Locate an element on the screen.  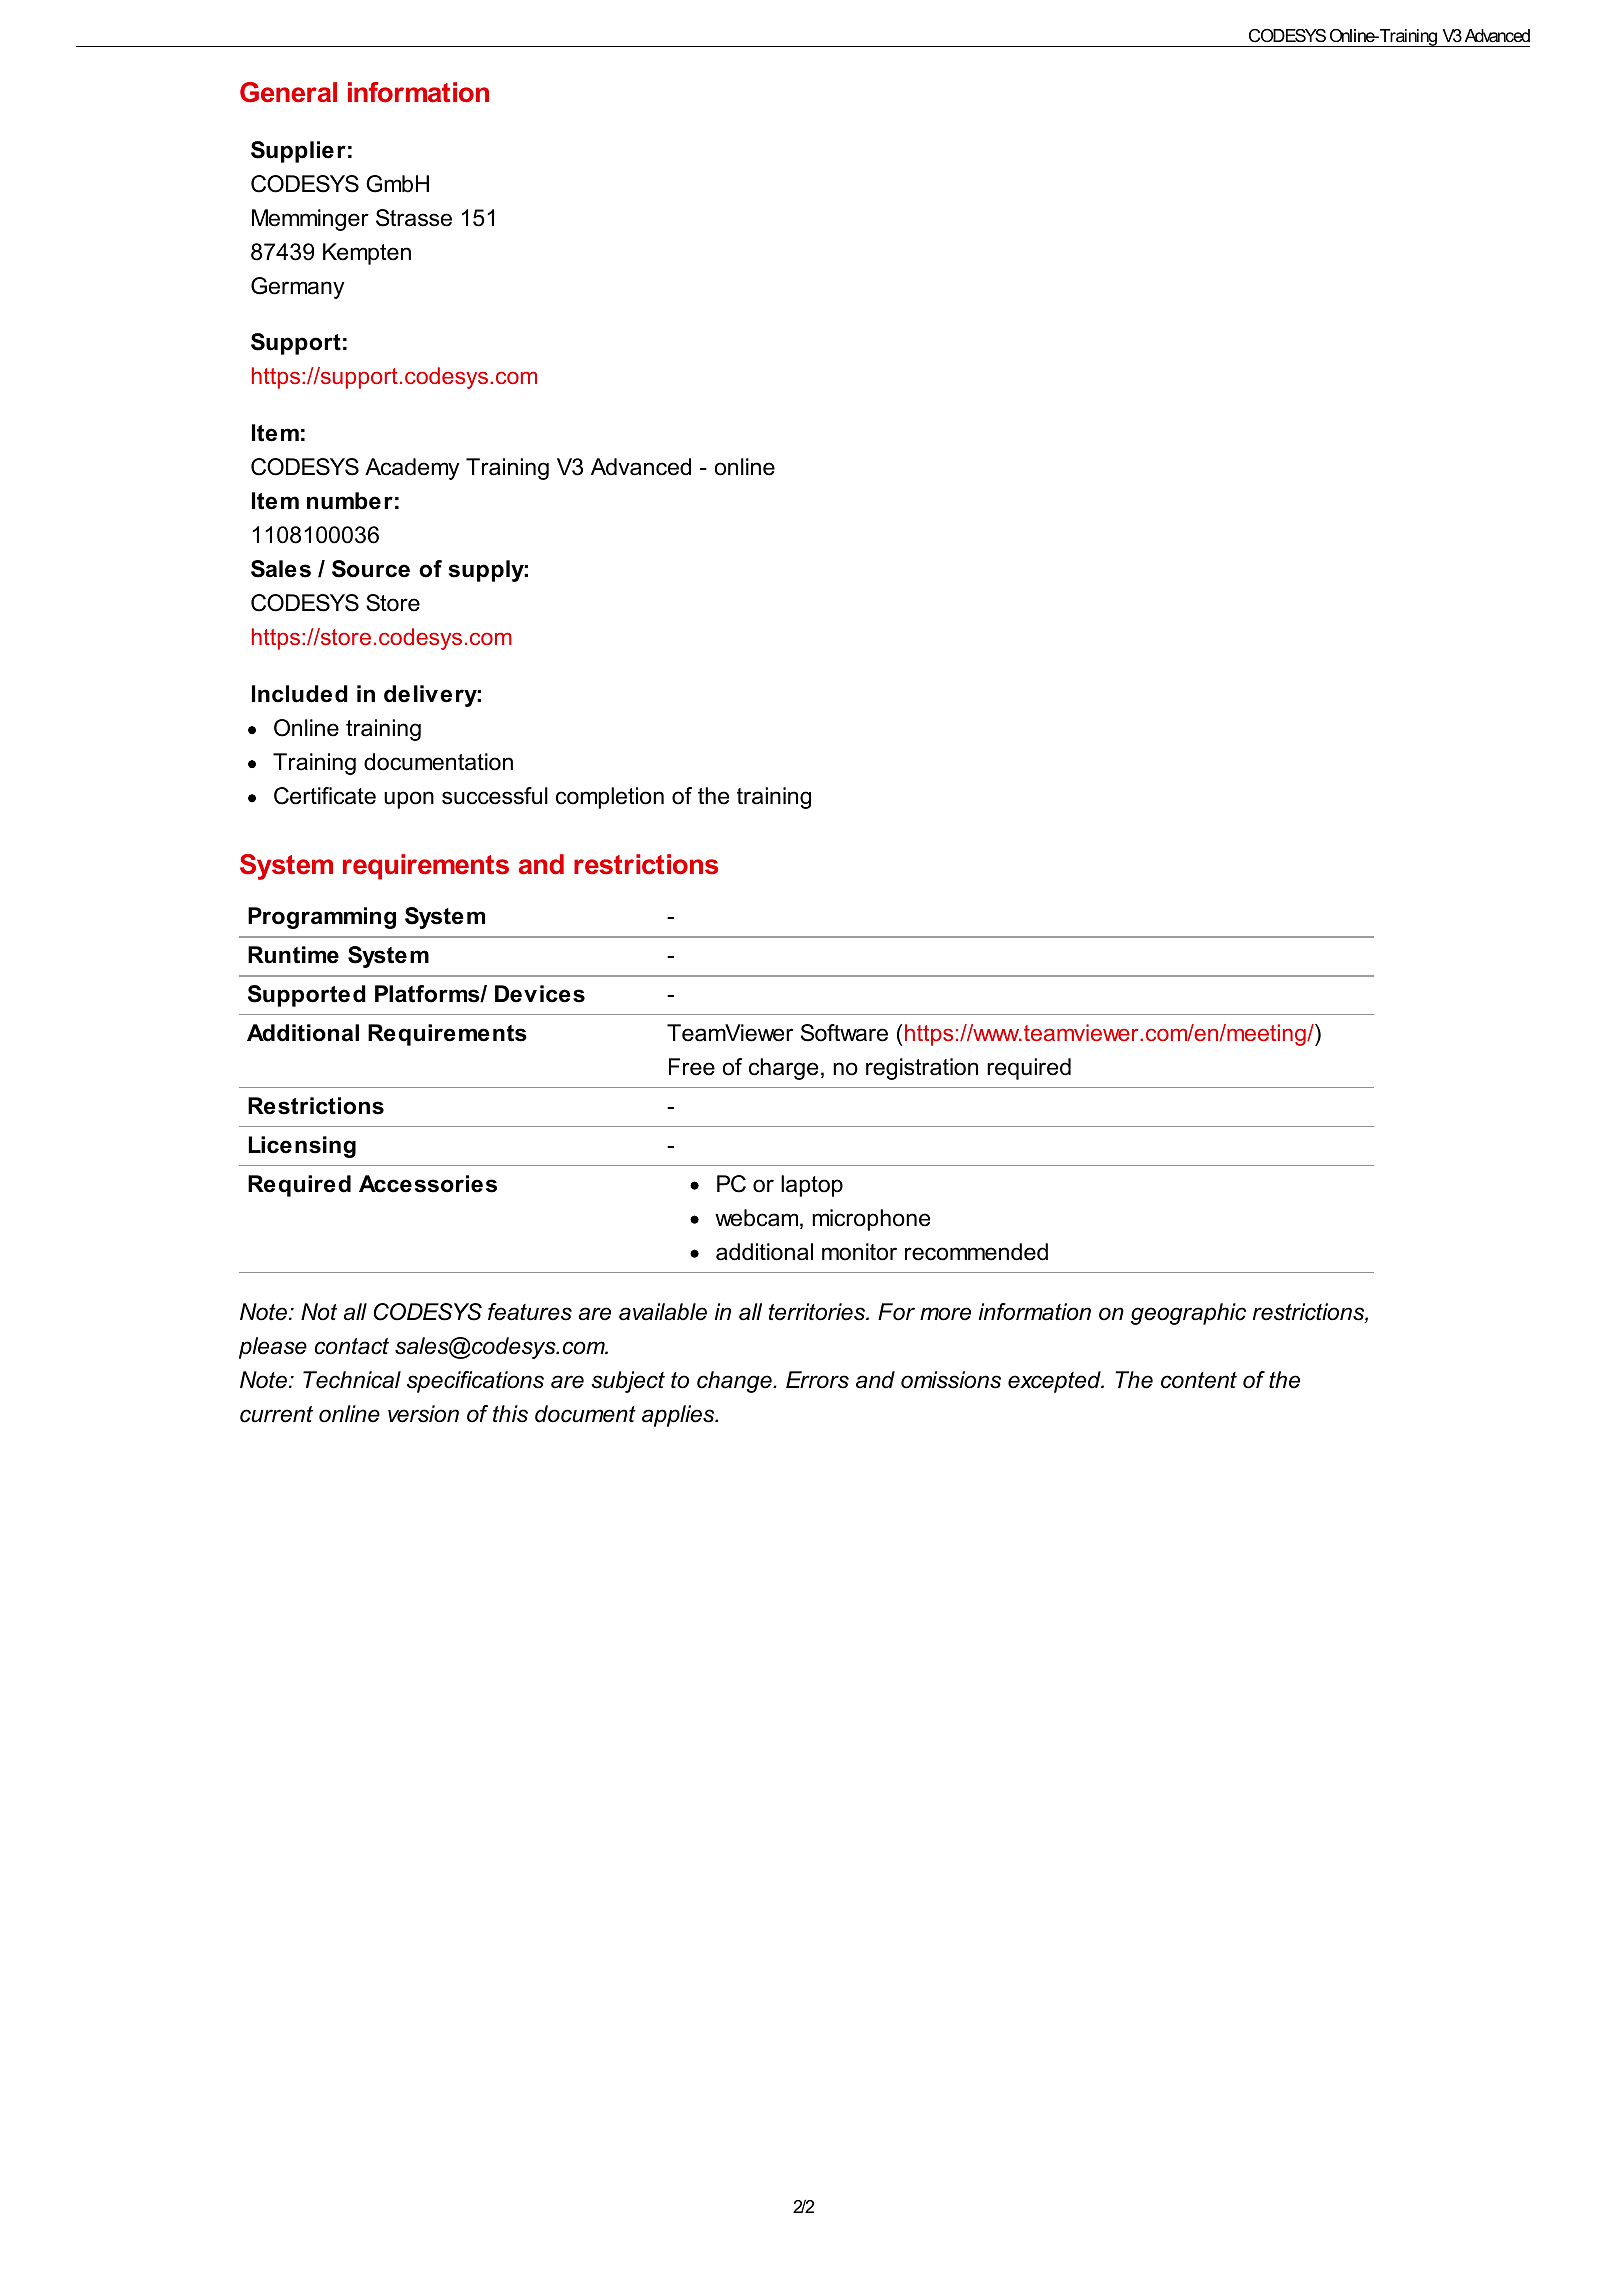
upon is located at coordinates (409, 800).
